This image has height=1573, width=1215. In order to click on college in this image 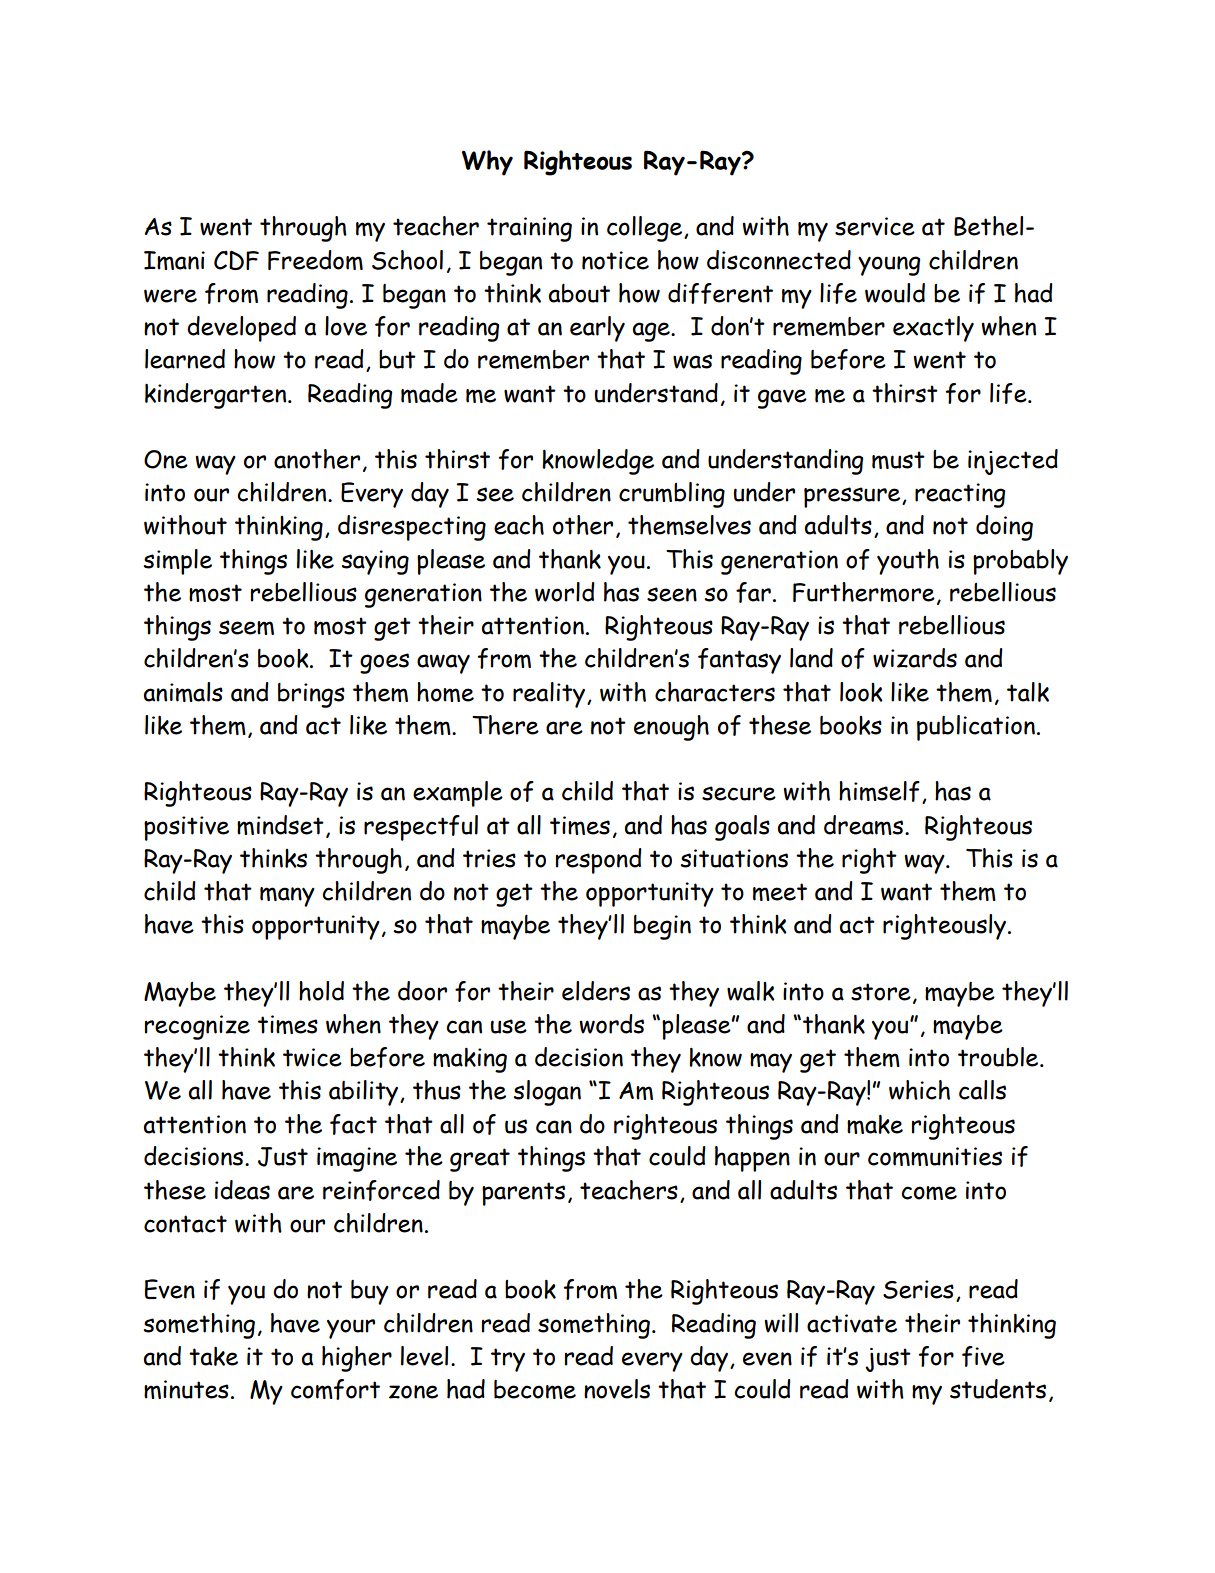, I will do `click(646, 229)`.
